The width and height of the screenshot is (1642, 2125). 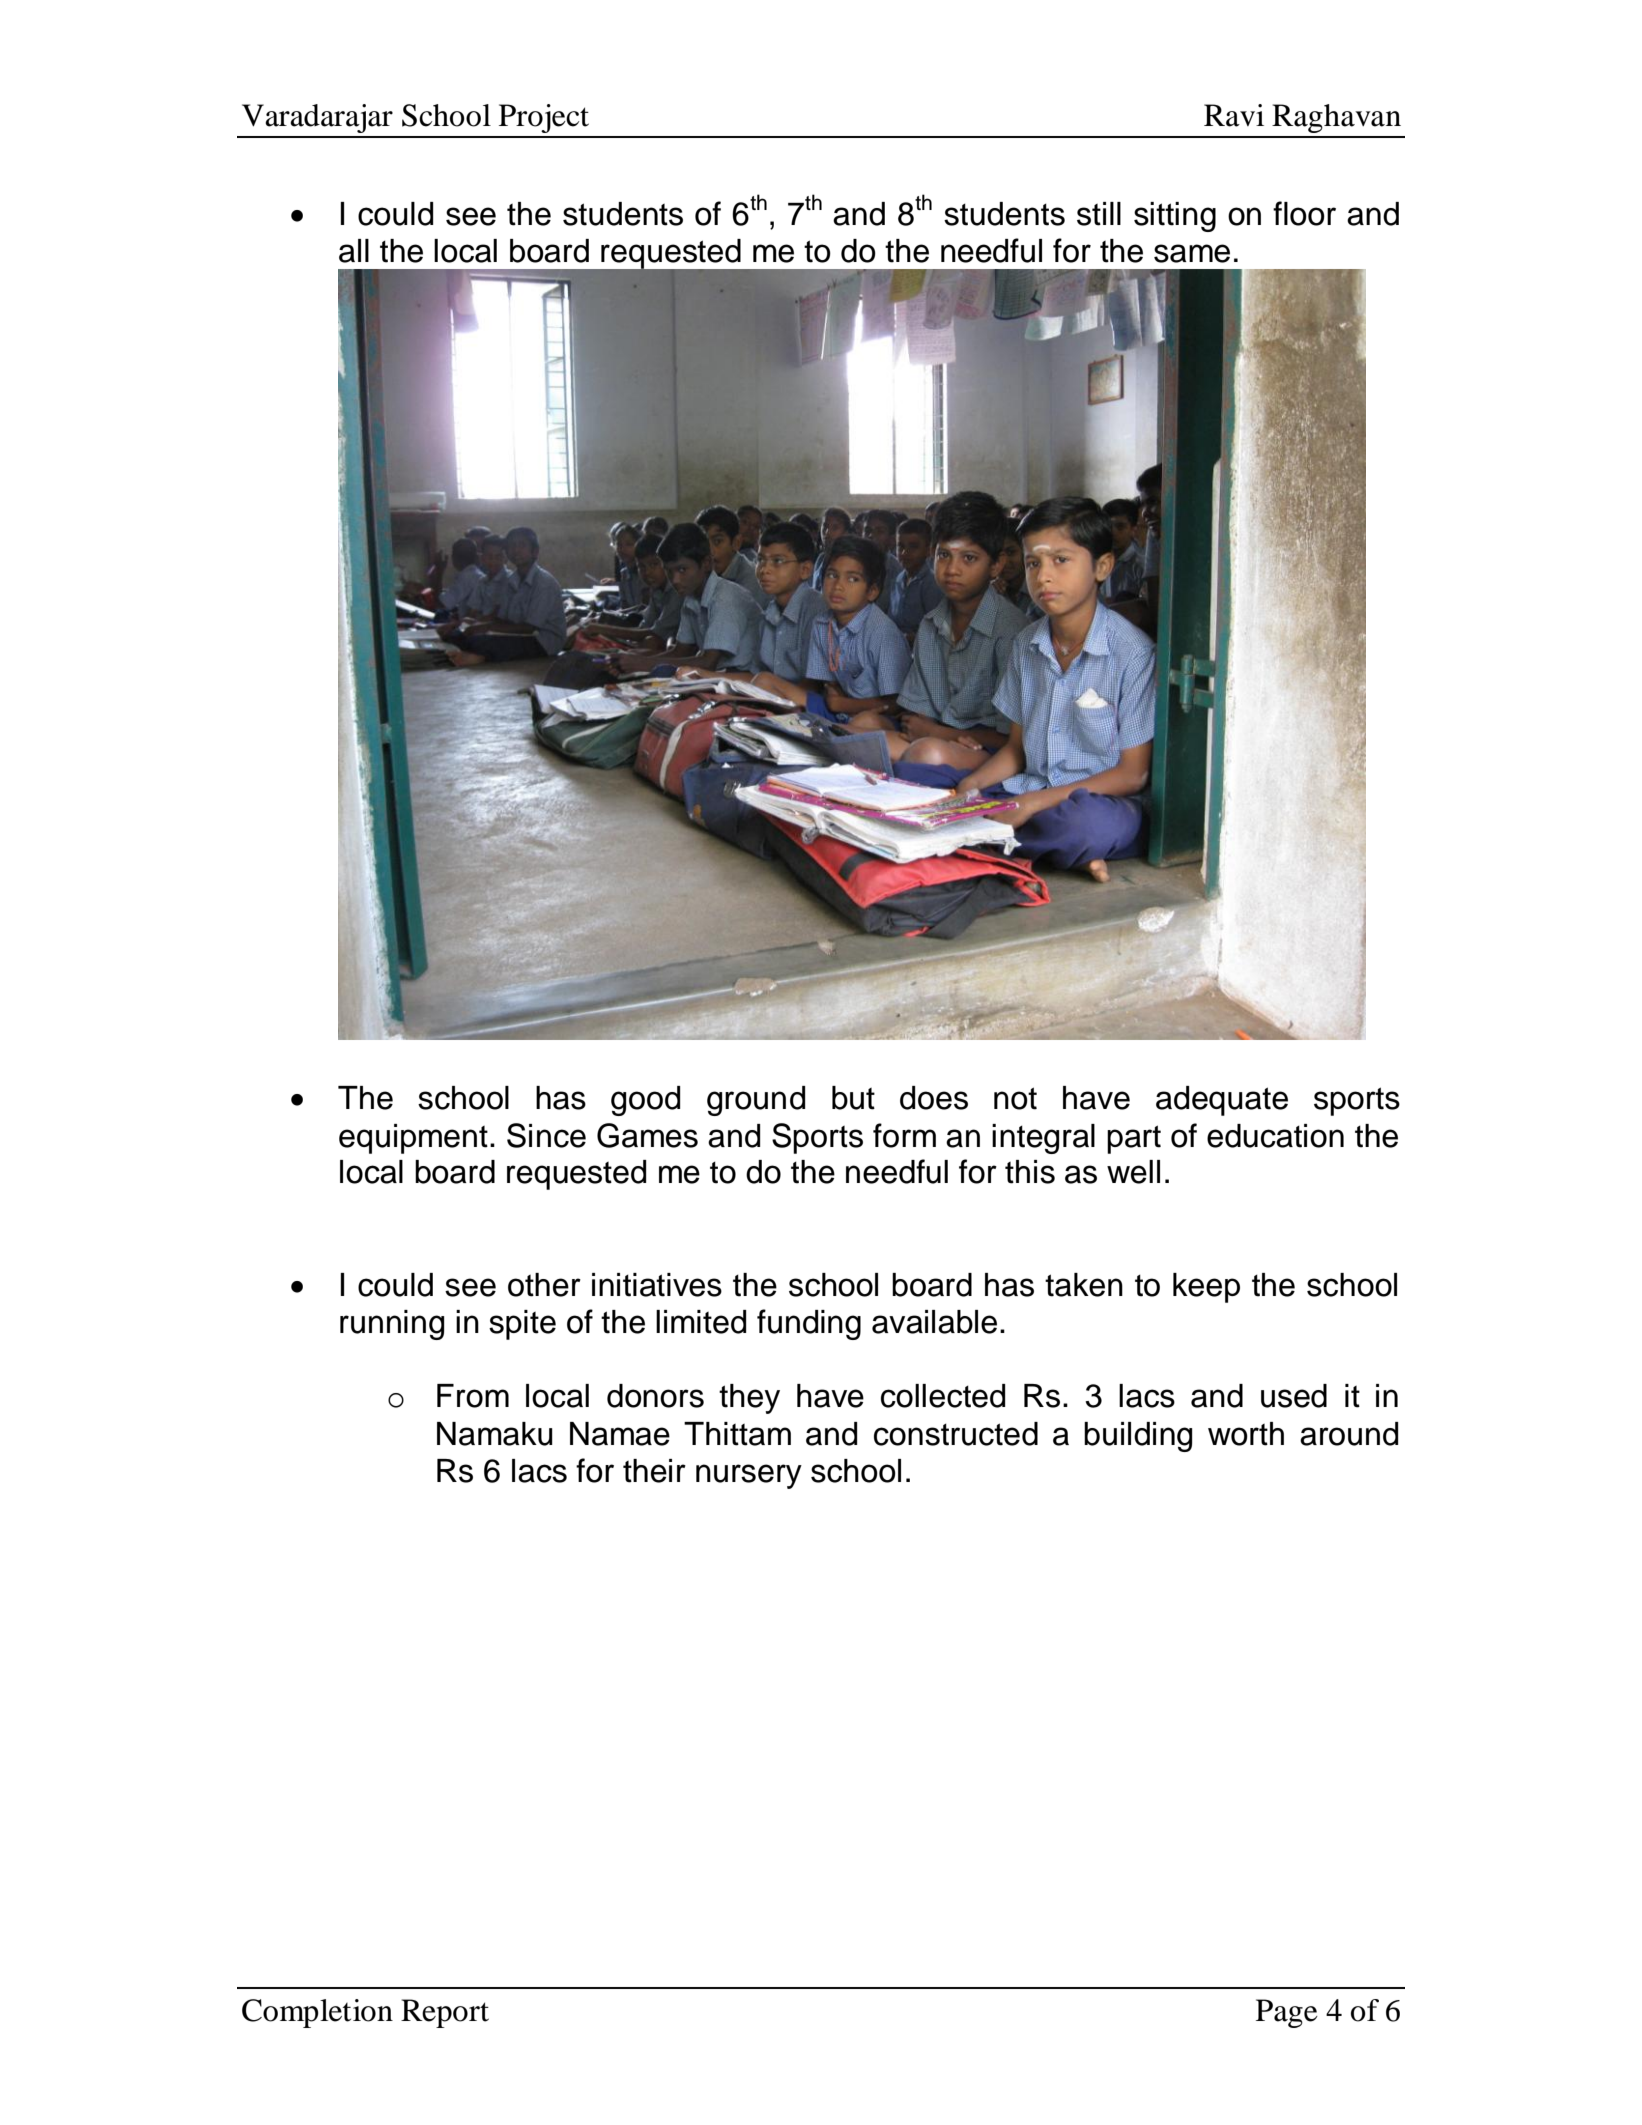 What do you see at coordinates (1099, 214) in the screenshot?
I see `still` at bounding box center [1099, 214].
